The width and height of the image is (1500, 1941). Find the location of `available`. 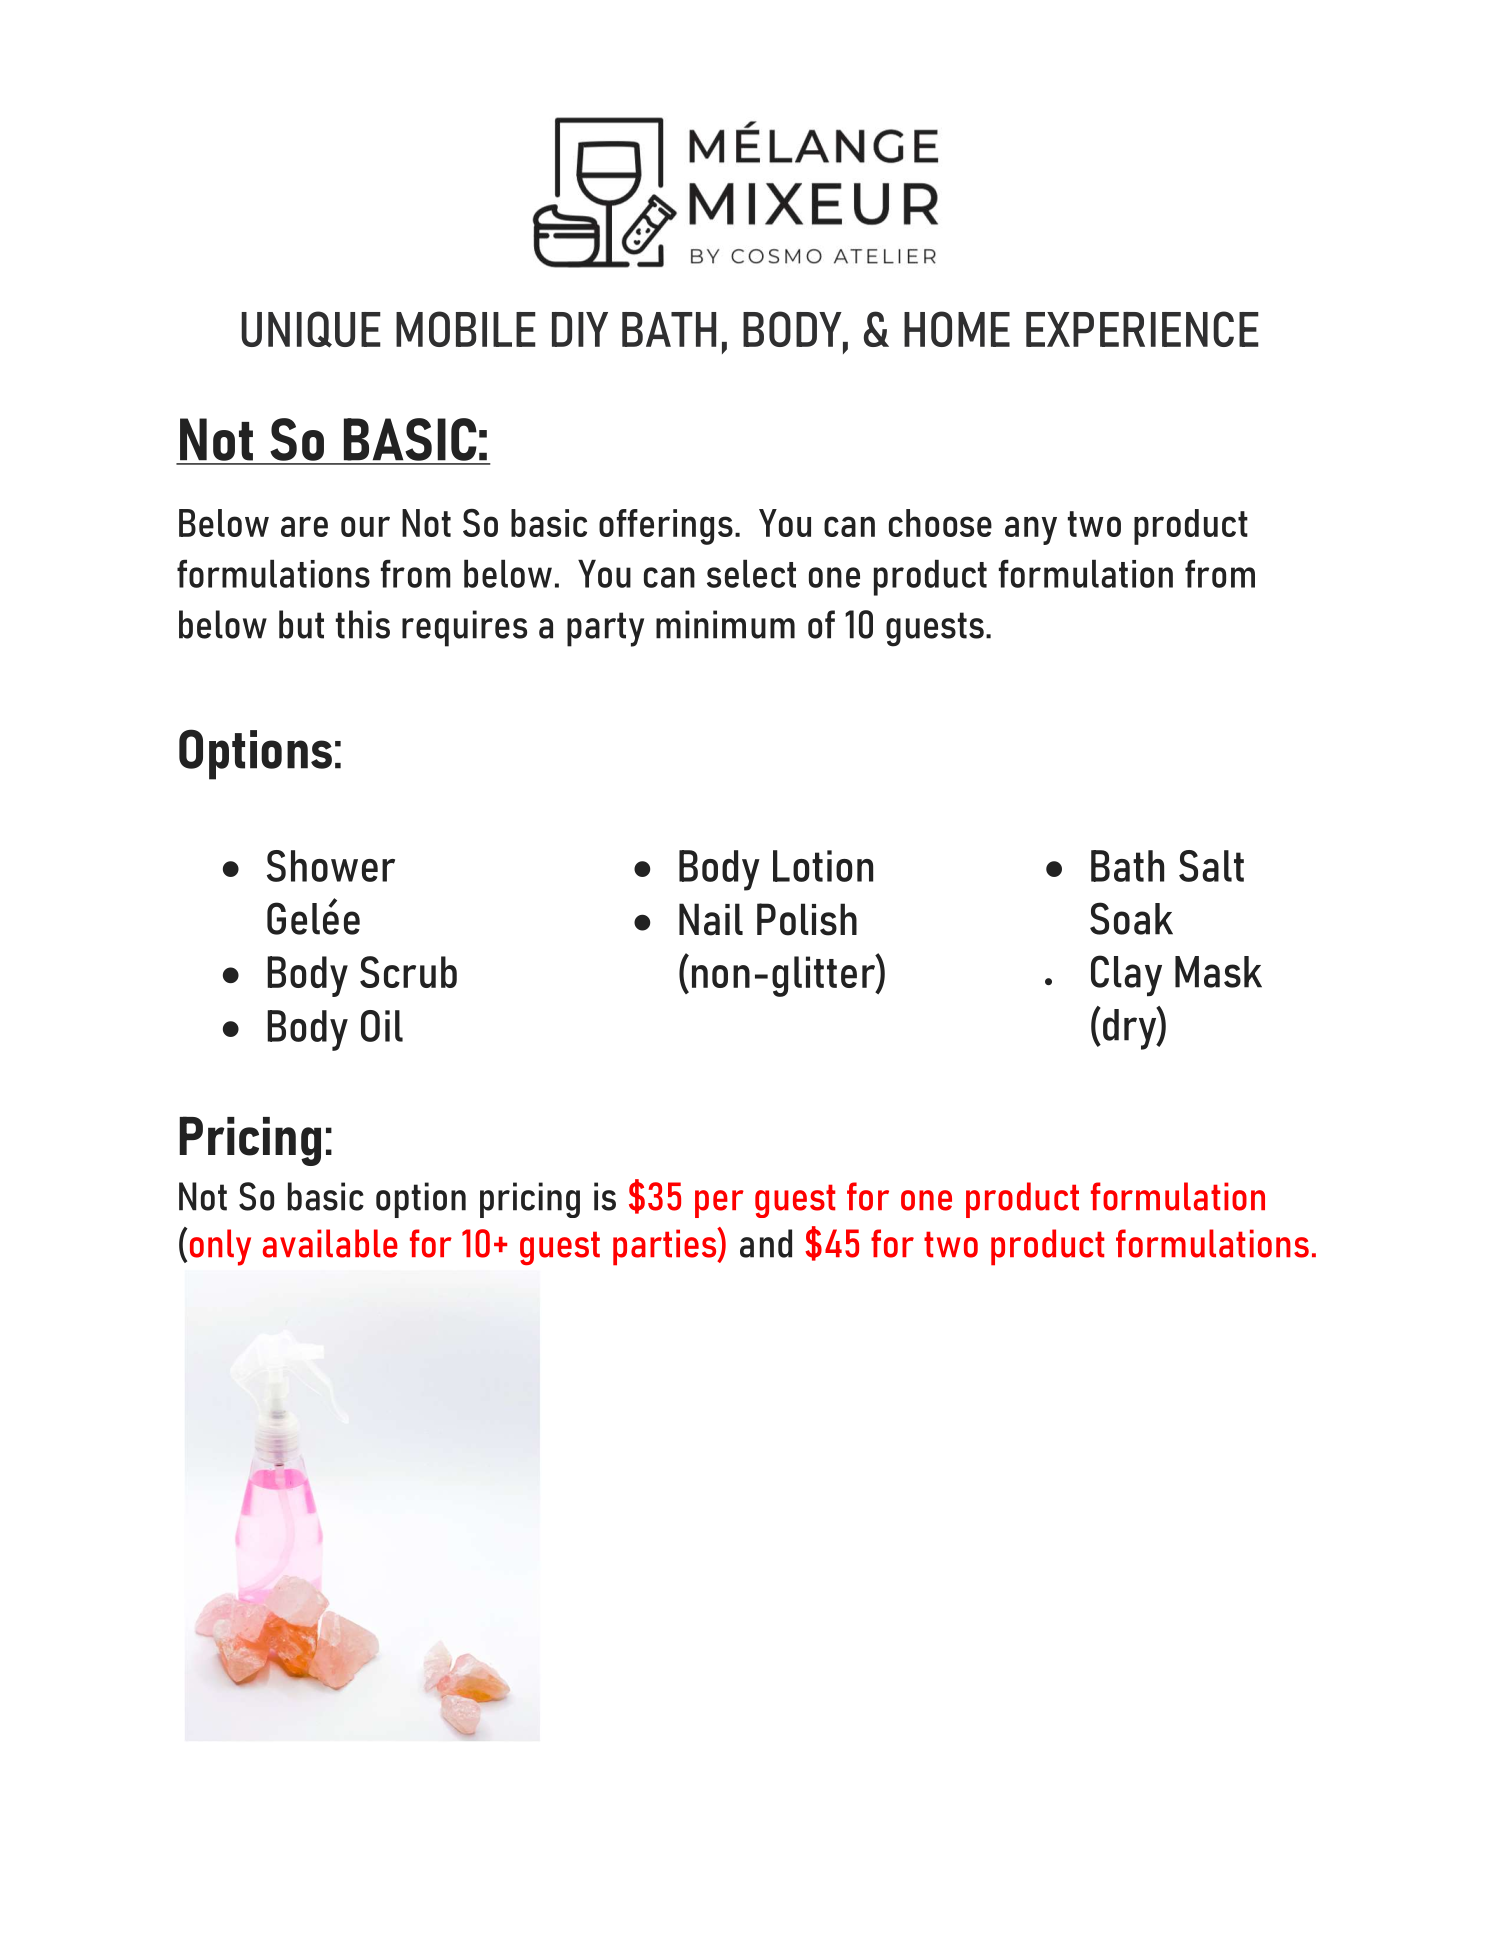

available is located at coordinates (330, 1243).
